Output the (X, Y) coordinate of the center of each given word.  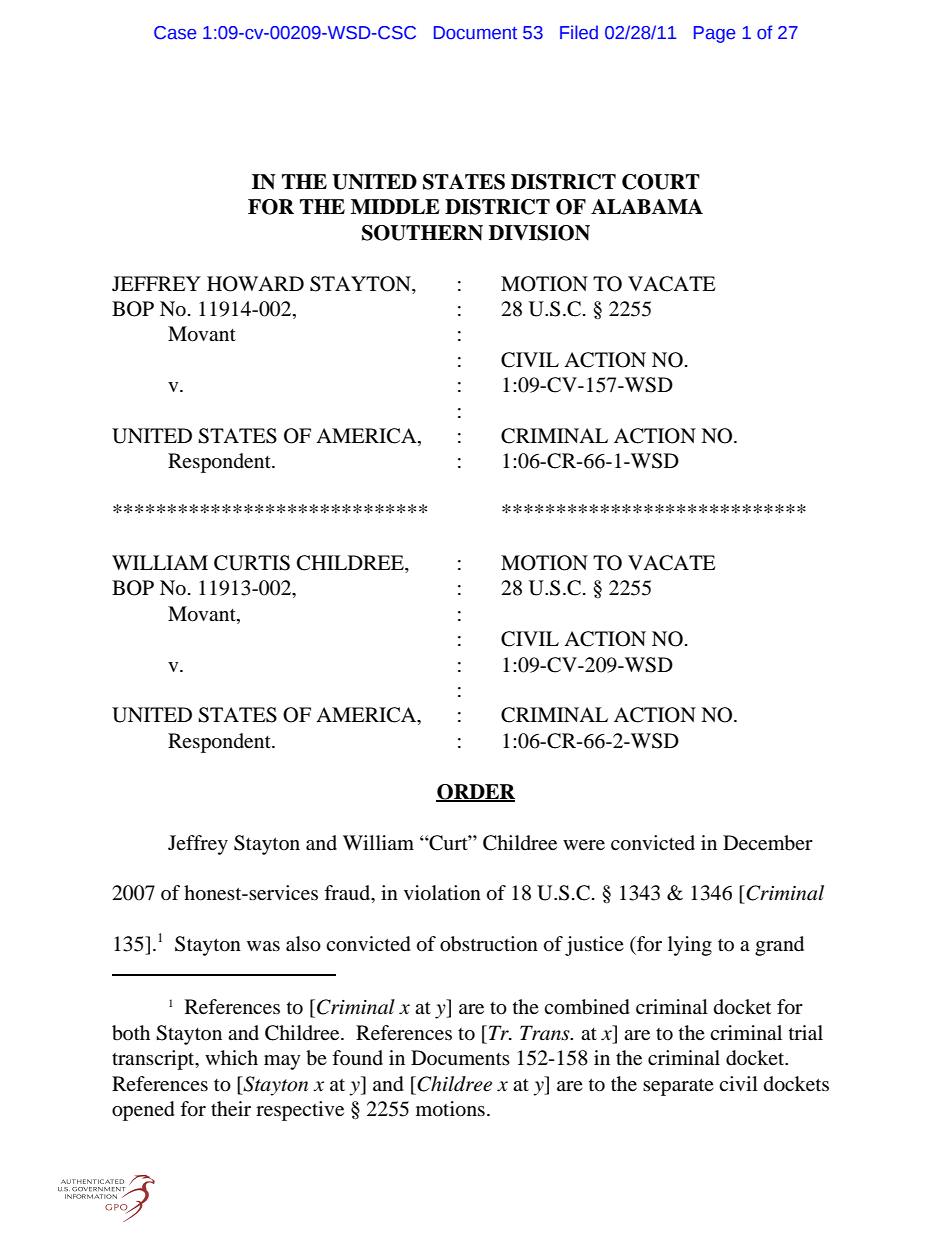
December (768, 843)
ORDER (475, 793)
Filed (579, 32)
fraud (348, 894)
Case (175, 33)
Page (714, 34)
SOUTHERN (422, 233)
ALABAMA (647, 206)
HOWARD (255, 284)
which (231, 1057)
